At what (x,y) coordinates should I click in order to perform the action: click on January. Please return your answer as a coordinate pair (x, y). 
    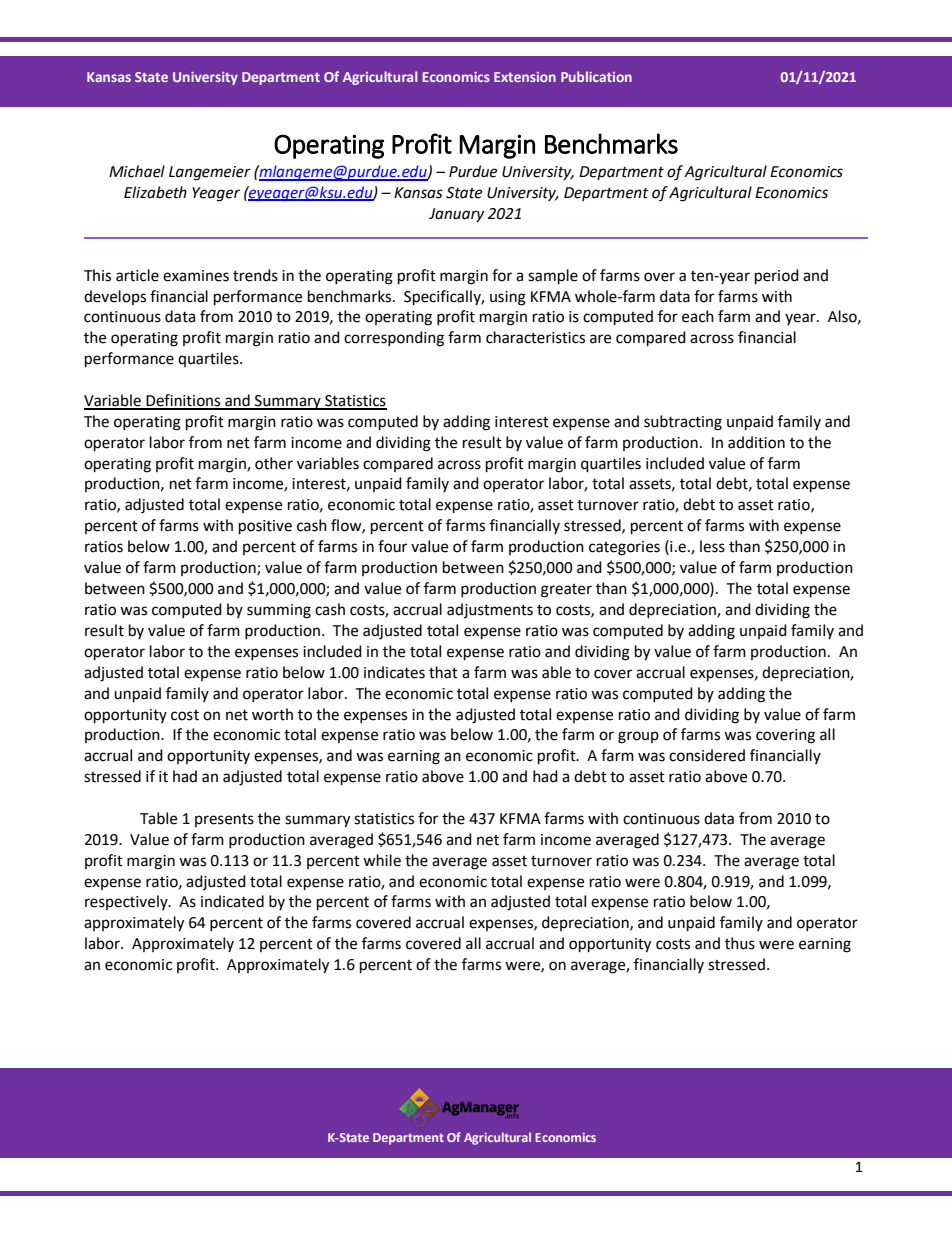
    Looking at the image, I should click on (456, 215).
